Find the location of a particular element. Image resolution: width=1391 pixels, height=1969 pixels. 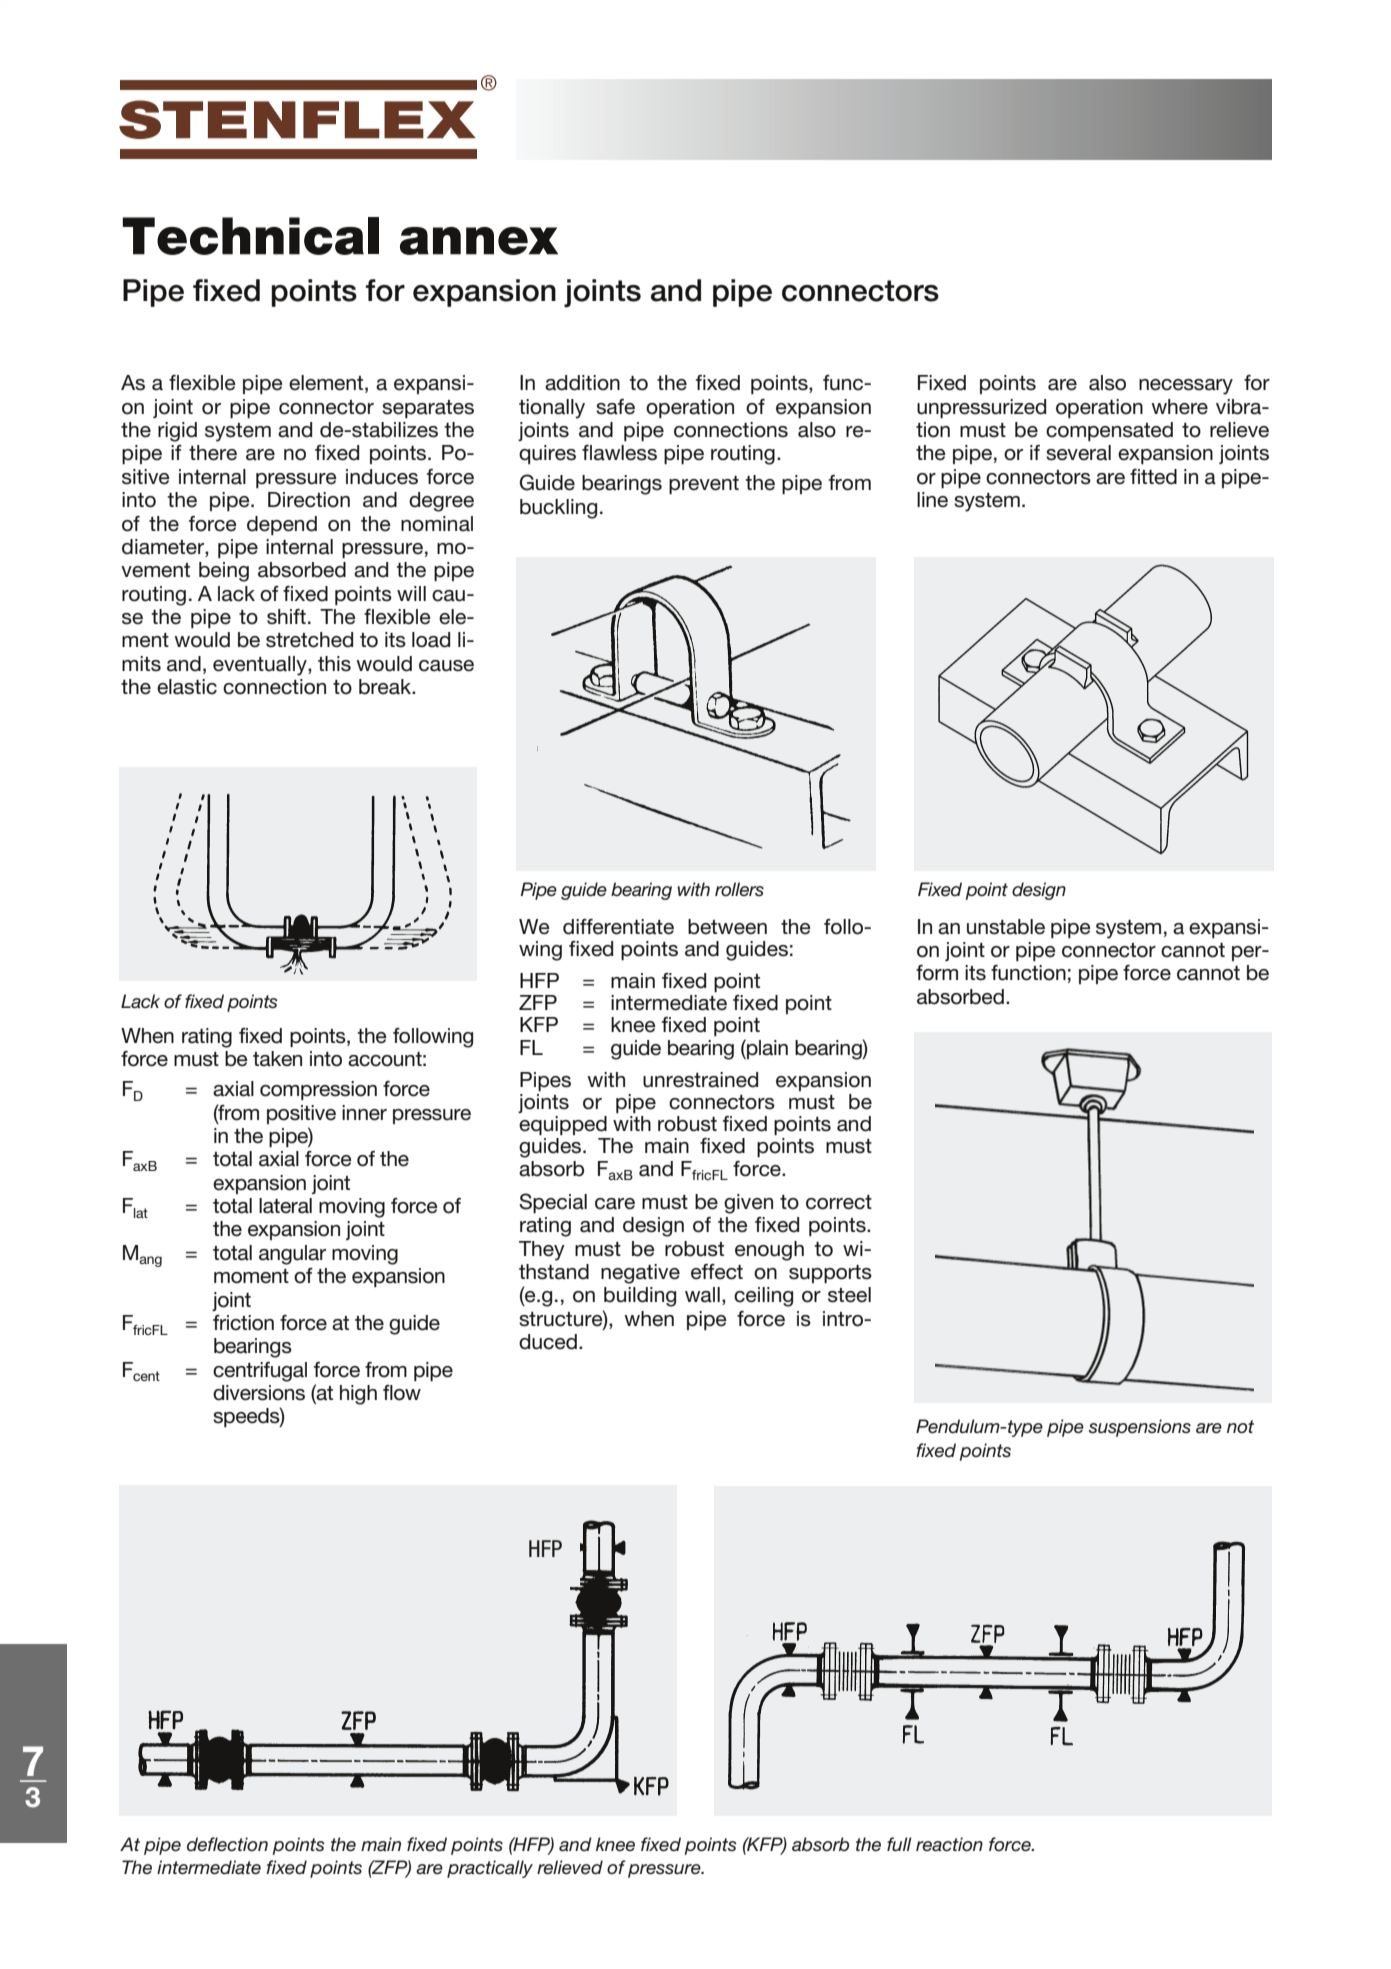

unrestrained is located at coordinates (700, 1080).
